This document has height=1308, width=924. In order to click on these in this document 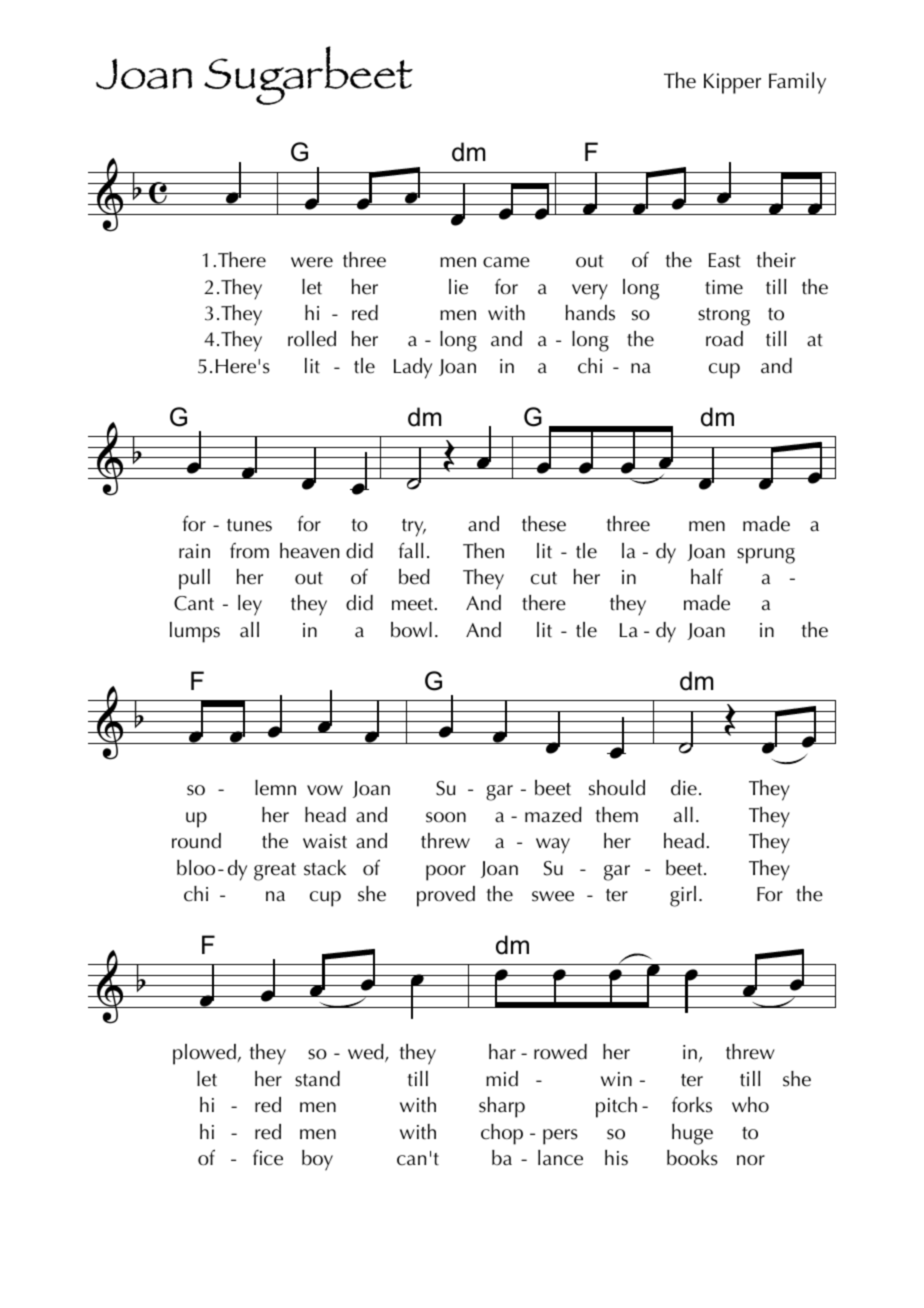, I will do `click(544, 524)`.
